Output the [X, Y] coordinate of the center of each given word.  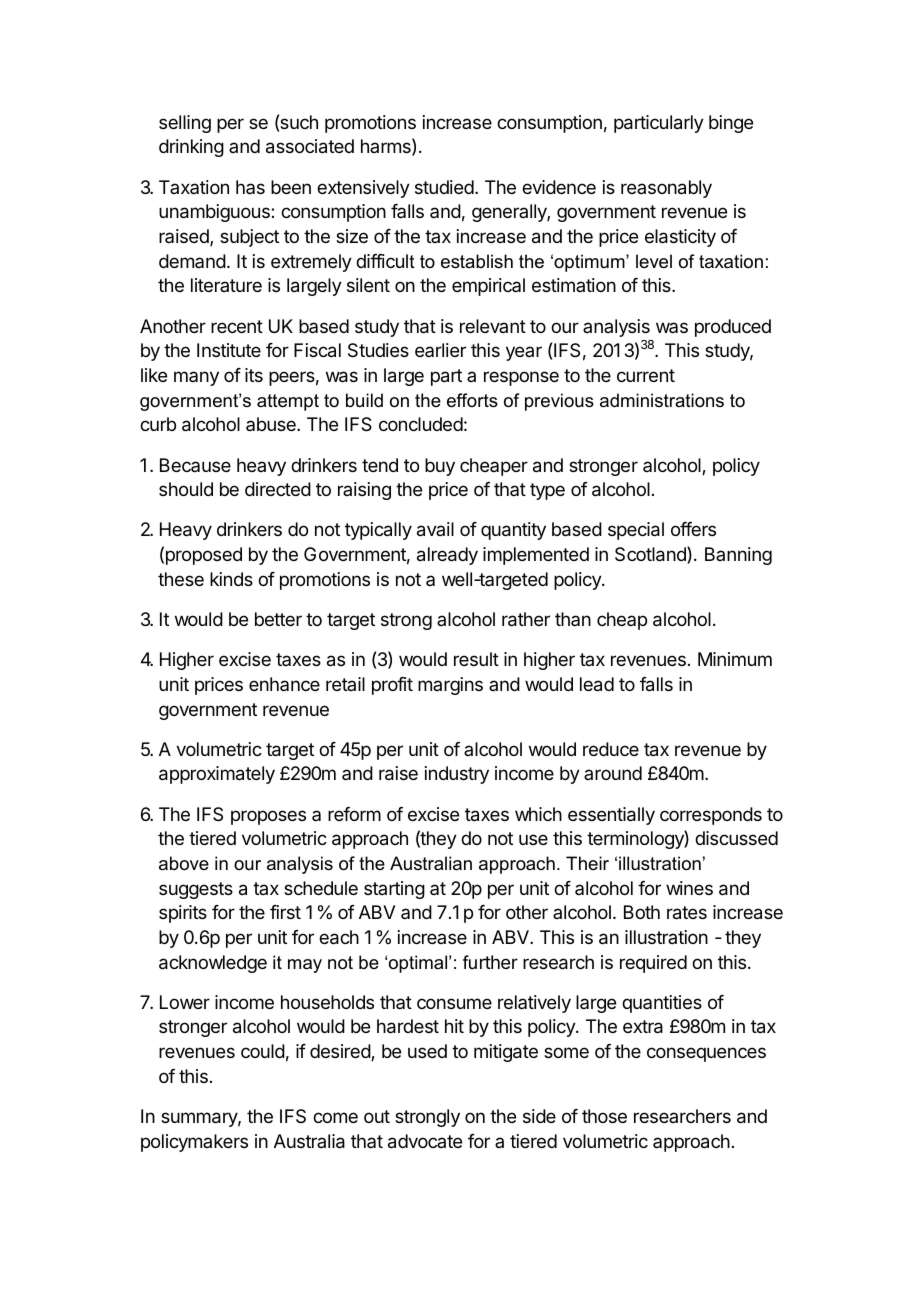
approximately [217, 775]
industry [457, 775]
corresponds [711, 816]
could [263, 1051]
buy [440, 467]
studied [445, 187]
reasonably [666, 189]
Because [195, 465]
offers [693, 529]
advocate [425, 1141]
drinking [191, 148]
